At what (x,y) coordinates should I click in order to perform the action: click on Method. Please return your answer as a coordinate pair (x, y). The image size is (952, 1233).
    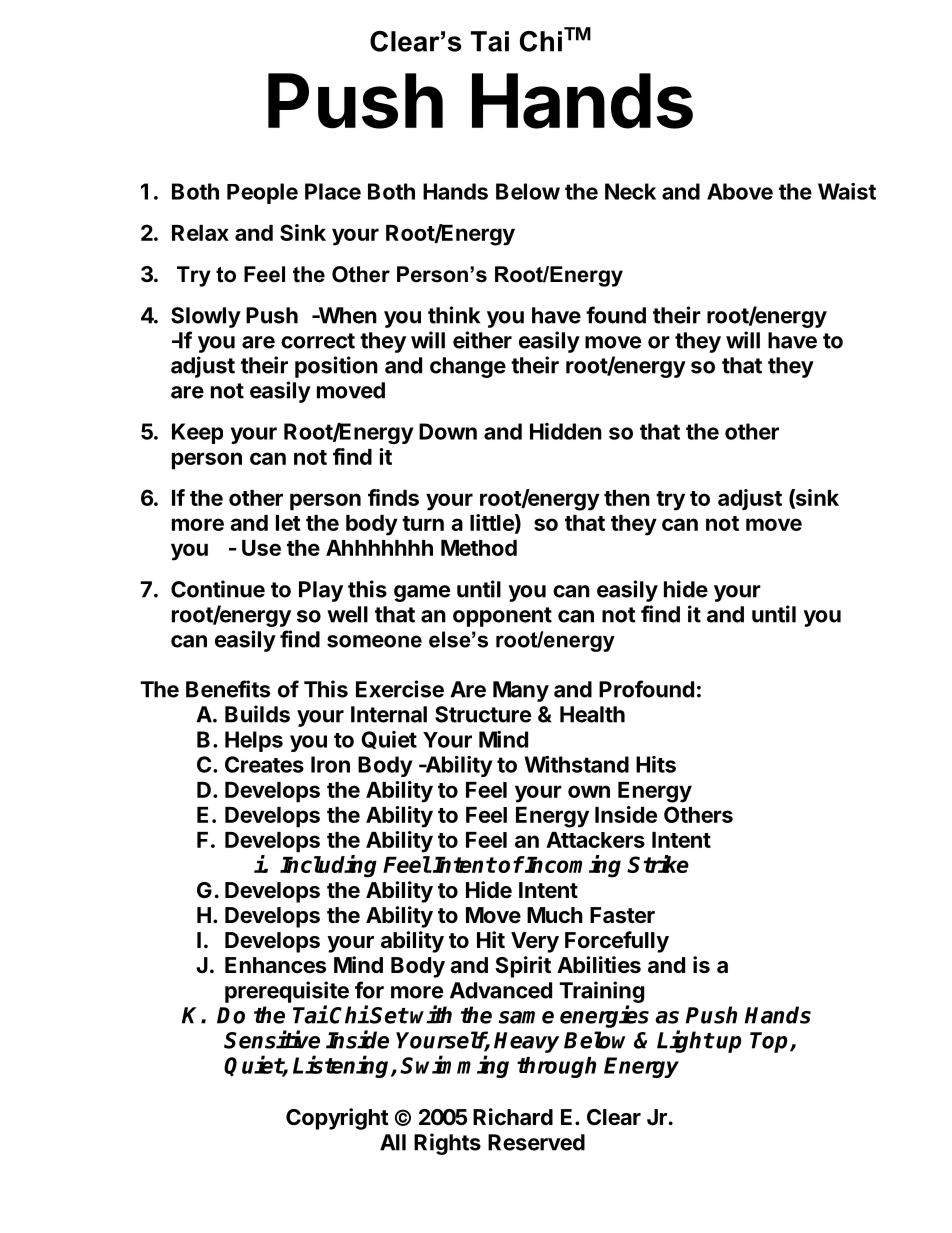
    Looking at the image, I should click on (479, 548).
